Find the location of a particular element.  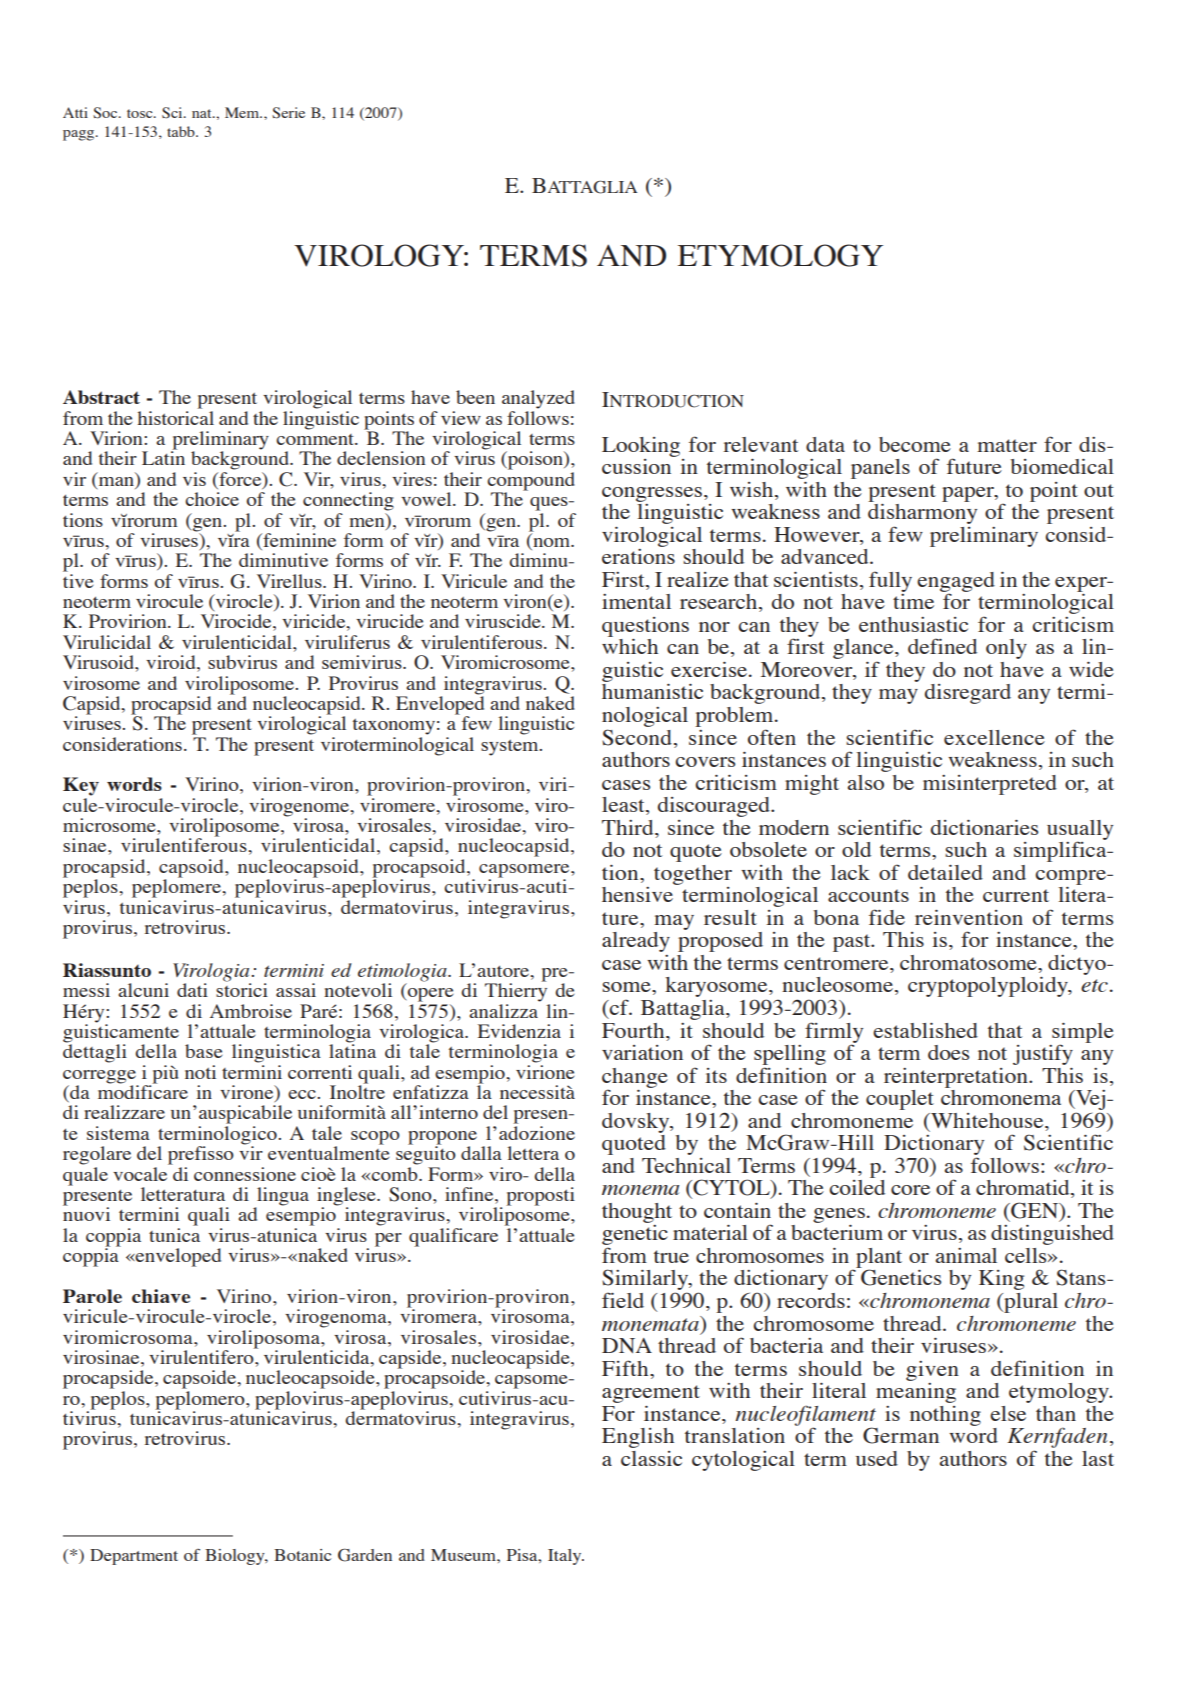

nat is located at coordinates (203, 113).
